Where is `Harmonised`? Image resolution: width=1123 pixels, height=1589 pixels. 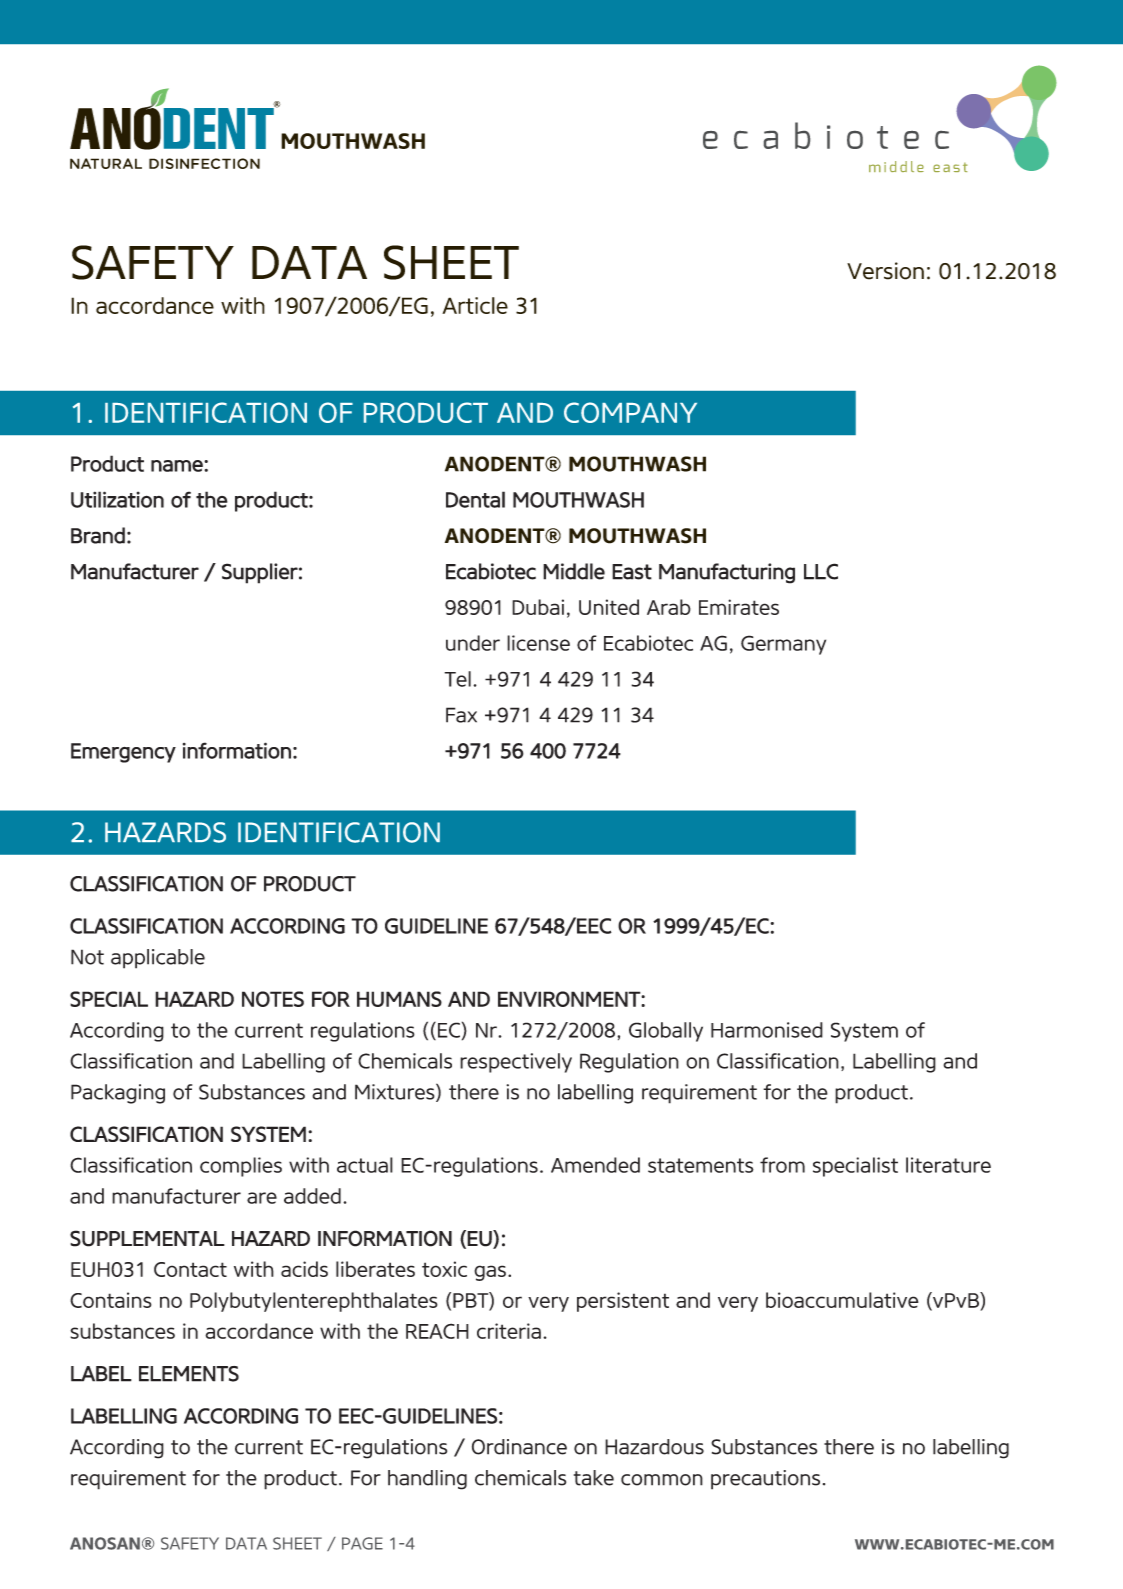 Harmonised is located at coordinates (767, 1030).
